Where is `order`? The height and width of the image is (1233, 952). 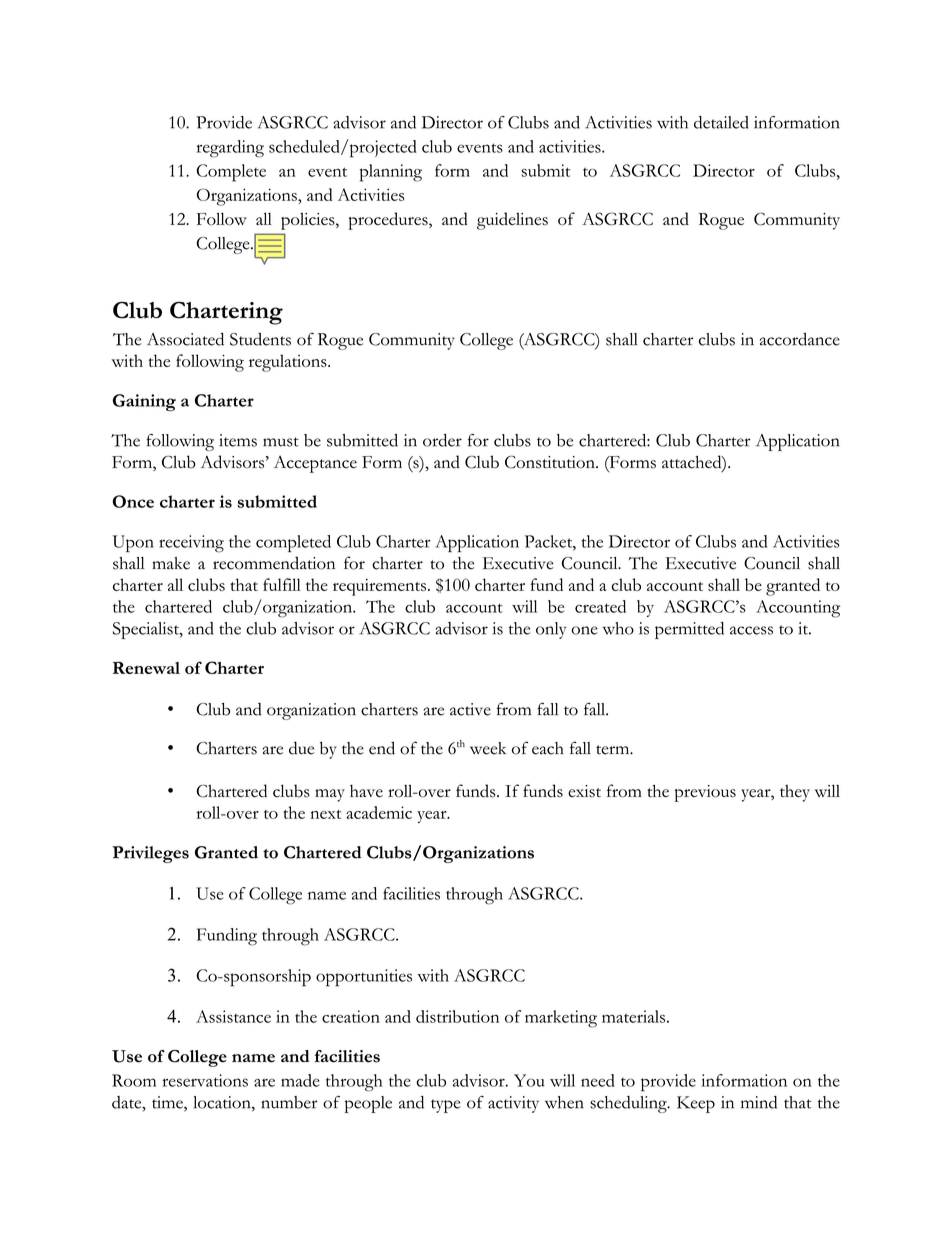 order is located at coordinates (442, 440).
